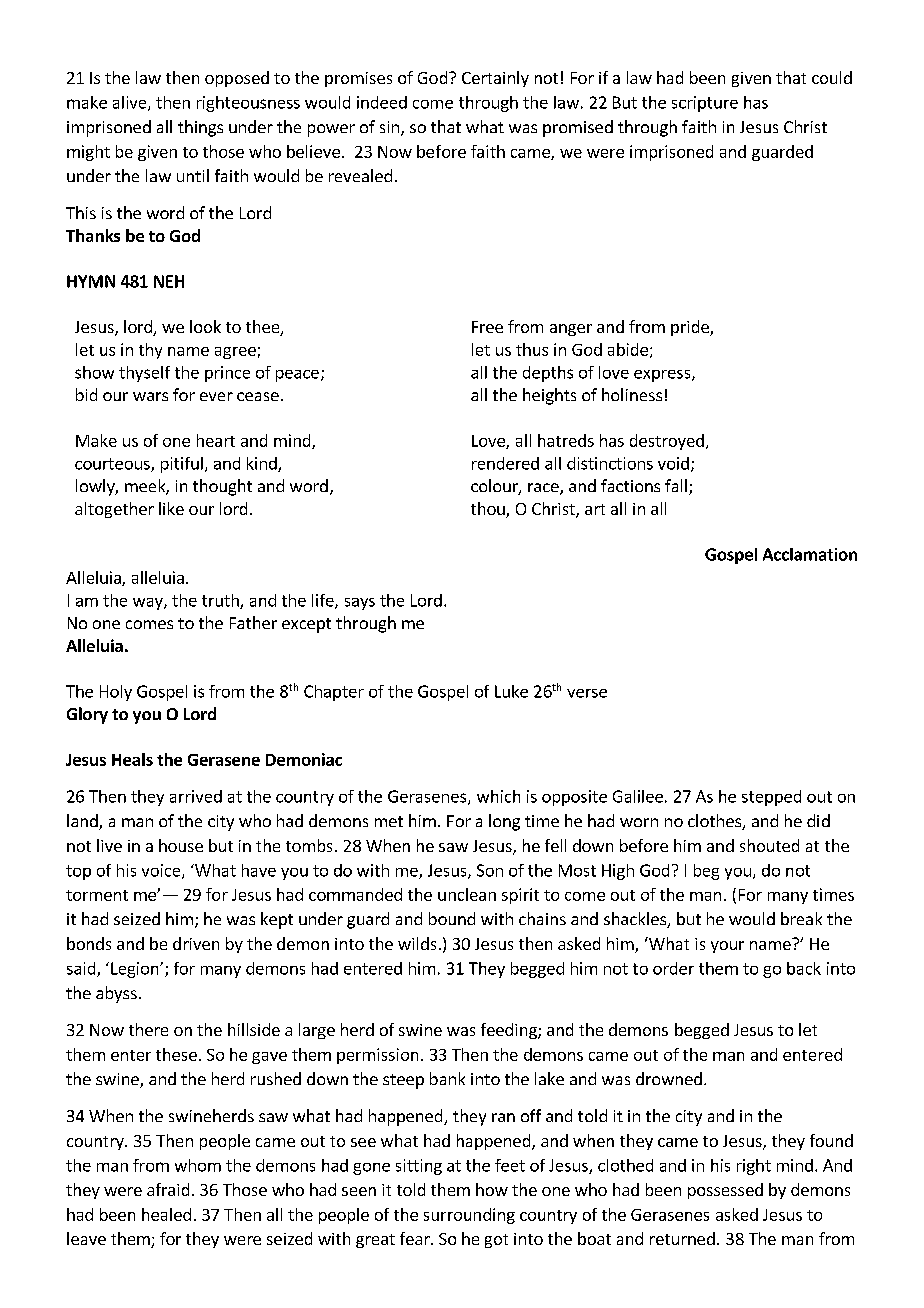 The width and height of the document is (924, 1308). I want to click on Certainly, so click(495, 79).
